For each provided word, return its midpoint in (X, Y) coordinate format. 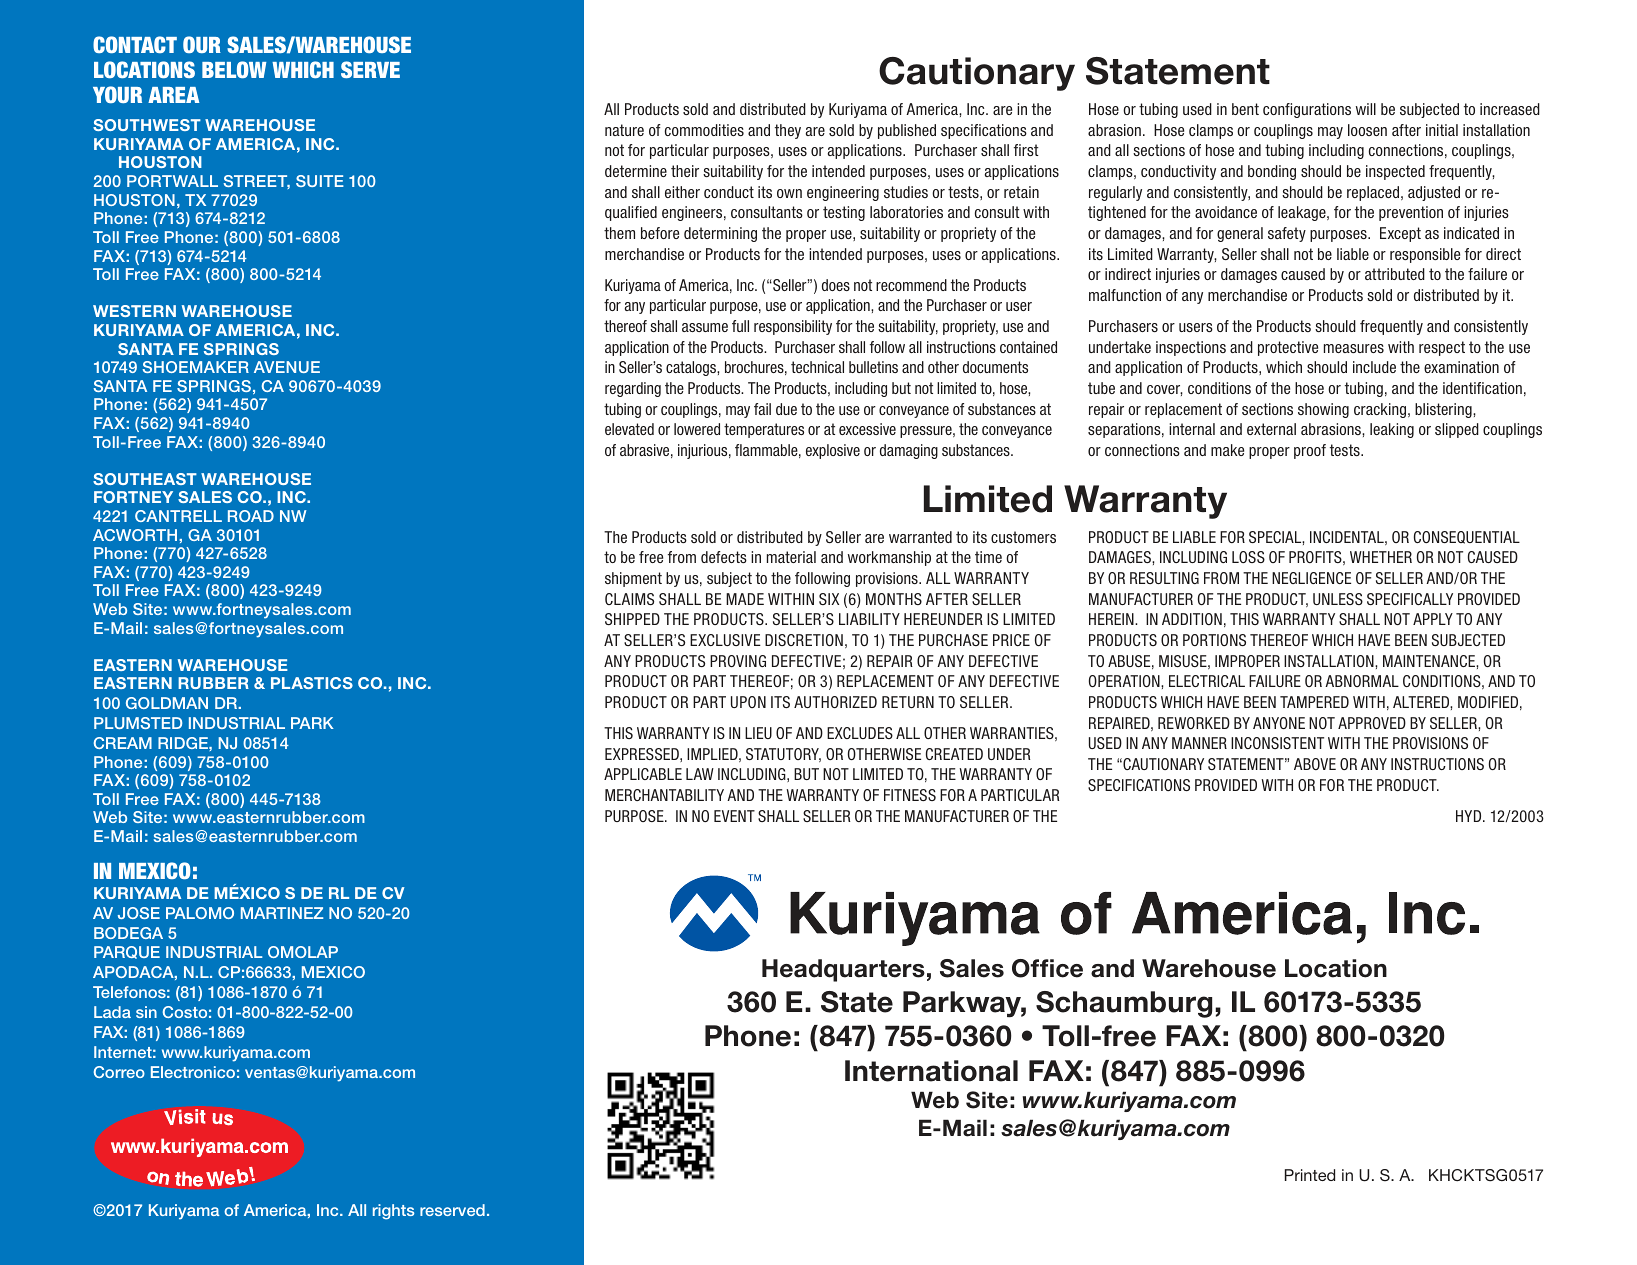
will (1366, 109)
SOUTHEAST (145, 479)
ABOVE (1315, 764)
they (788, 131)
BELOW (234, 69)
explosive (833, 451)
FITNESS (910, 795)
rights (393, 1212)
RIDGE (184, 743)
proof (1310, 451)
